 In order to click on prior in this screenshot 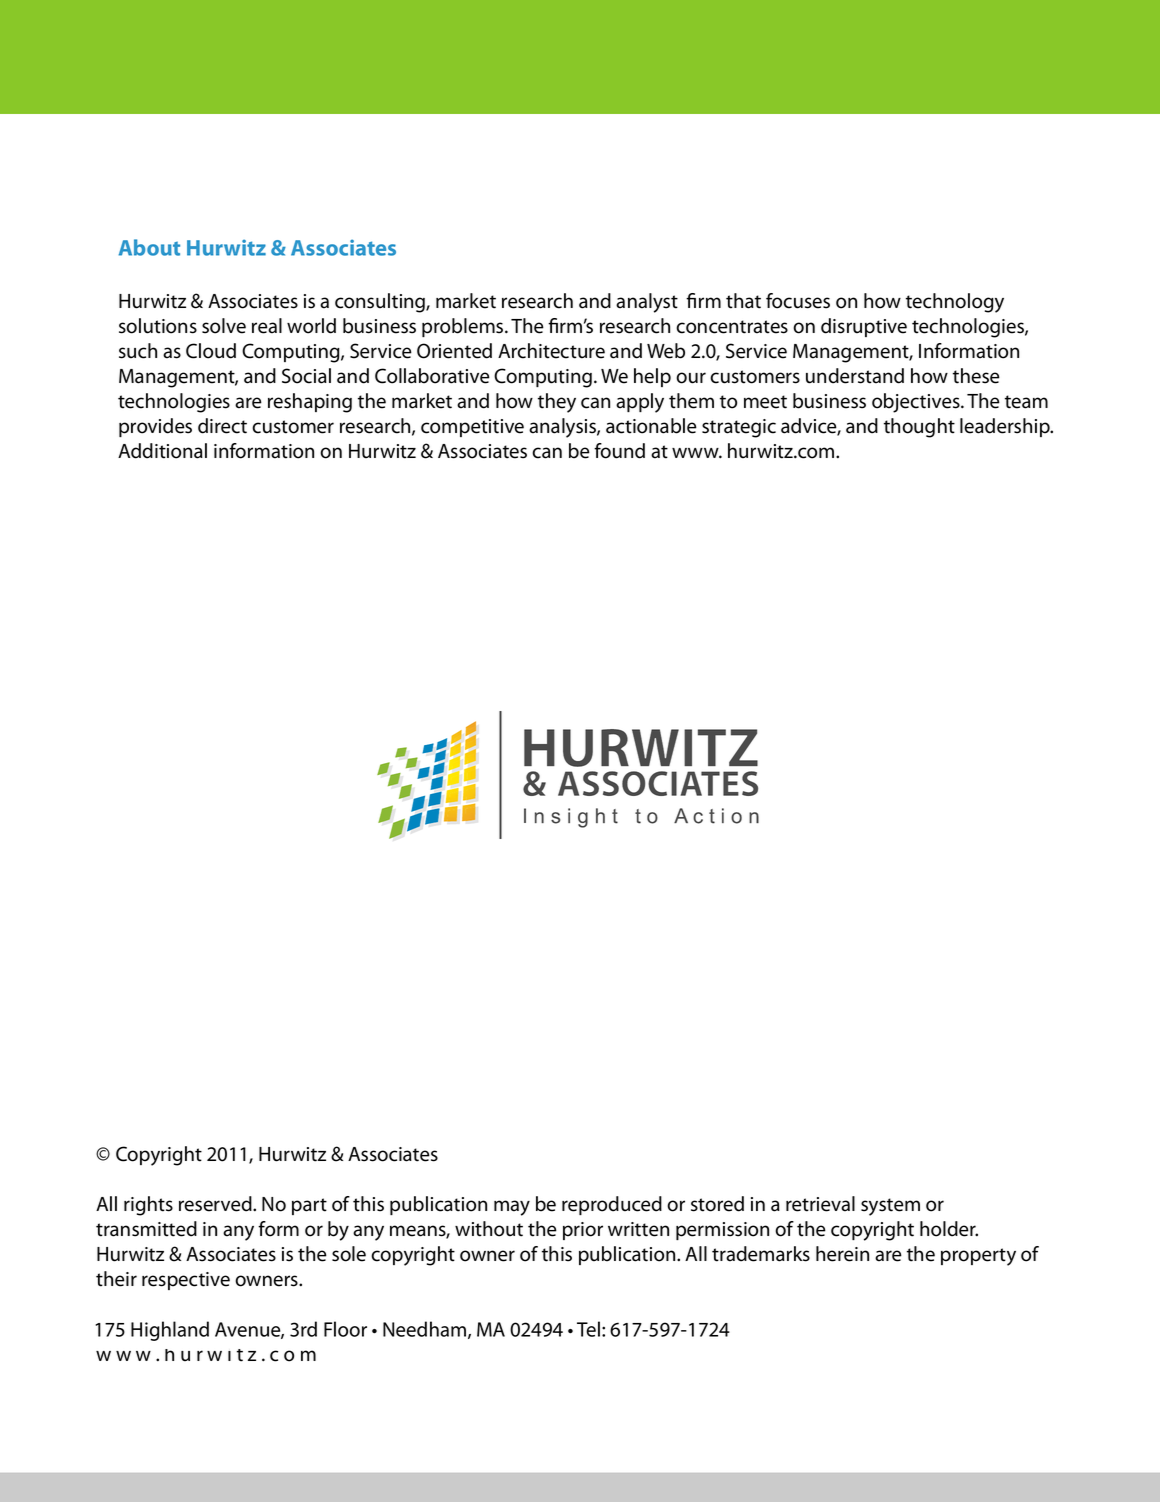, I will do `click(583, 1231)`.
